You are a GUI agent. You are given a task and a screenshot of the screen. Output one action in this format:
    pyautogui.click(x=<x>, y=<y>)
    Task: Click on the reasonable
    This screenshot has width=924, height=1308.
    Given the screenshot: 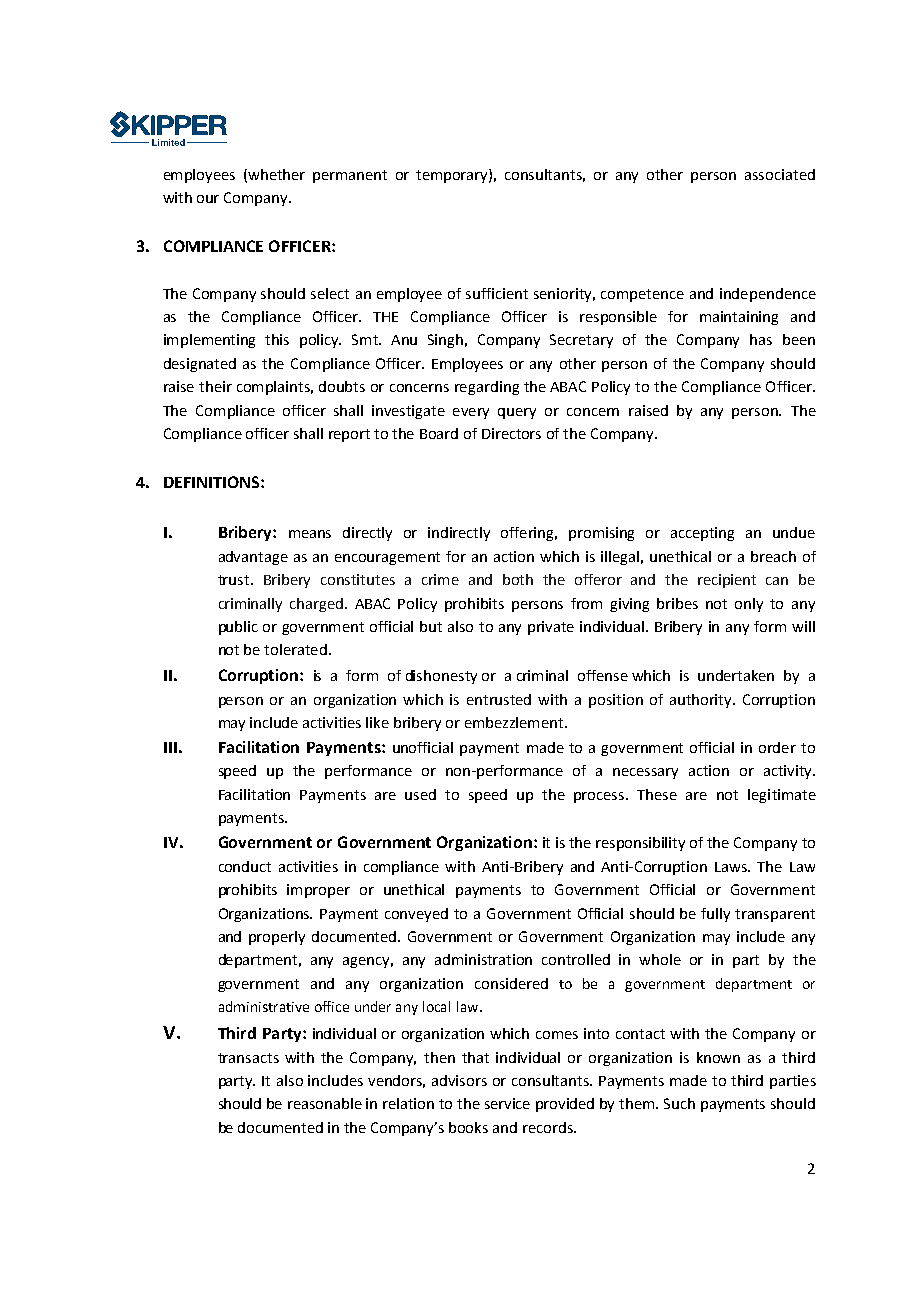 What is the action you would take?
    pyautogui.click(x=325, y=1103)
